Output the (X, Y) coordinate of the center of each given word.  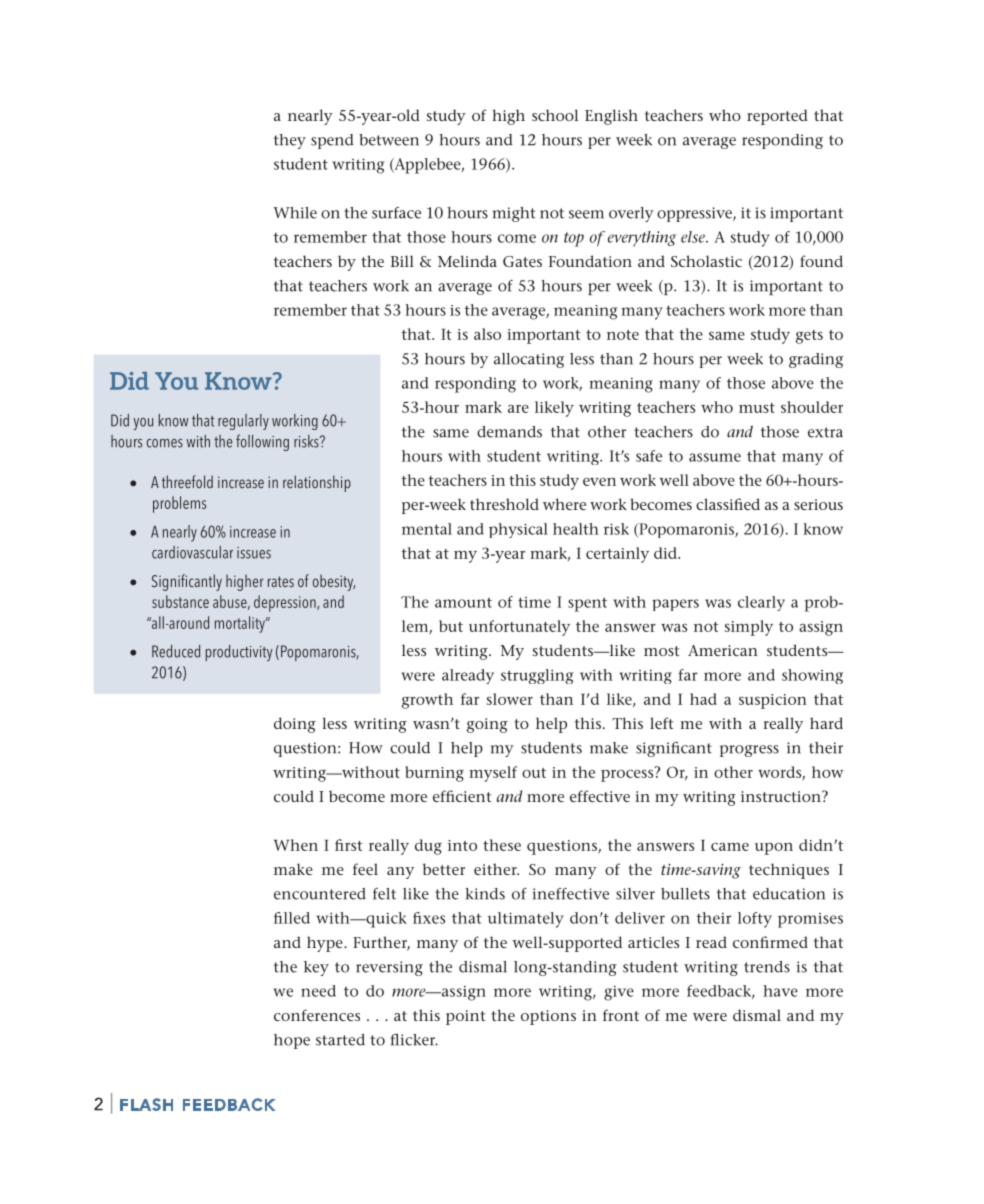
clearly (761, 603)
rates (281, 581)
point (465, 1017)
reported (777, 117)
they (290, 141)
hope (292, 1041)
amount (463, 602)
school (555, 115)
